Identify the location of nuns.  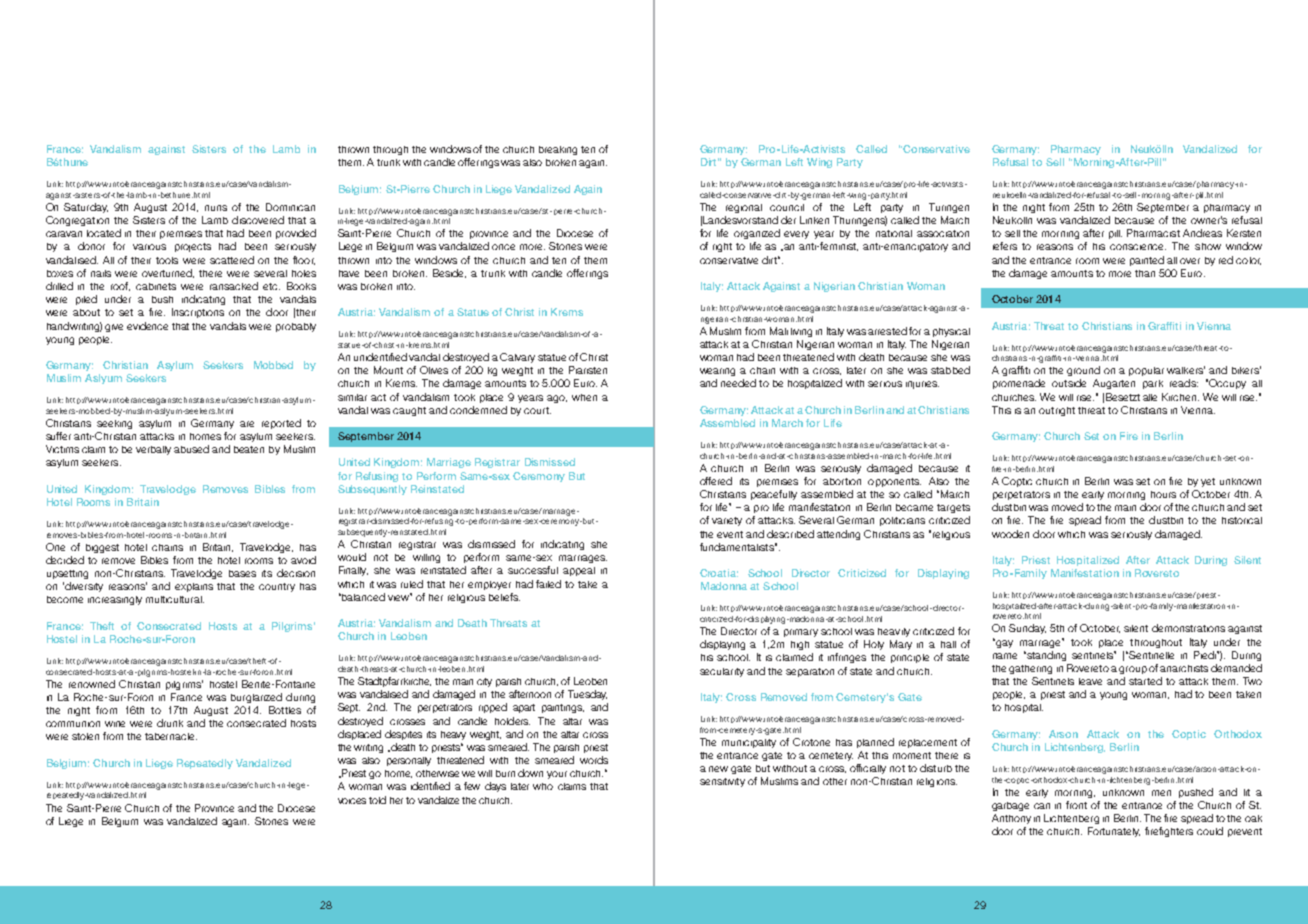
(216, 208).
